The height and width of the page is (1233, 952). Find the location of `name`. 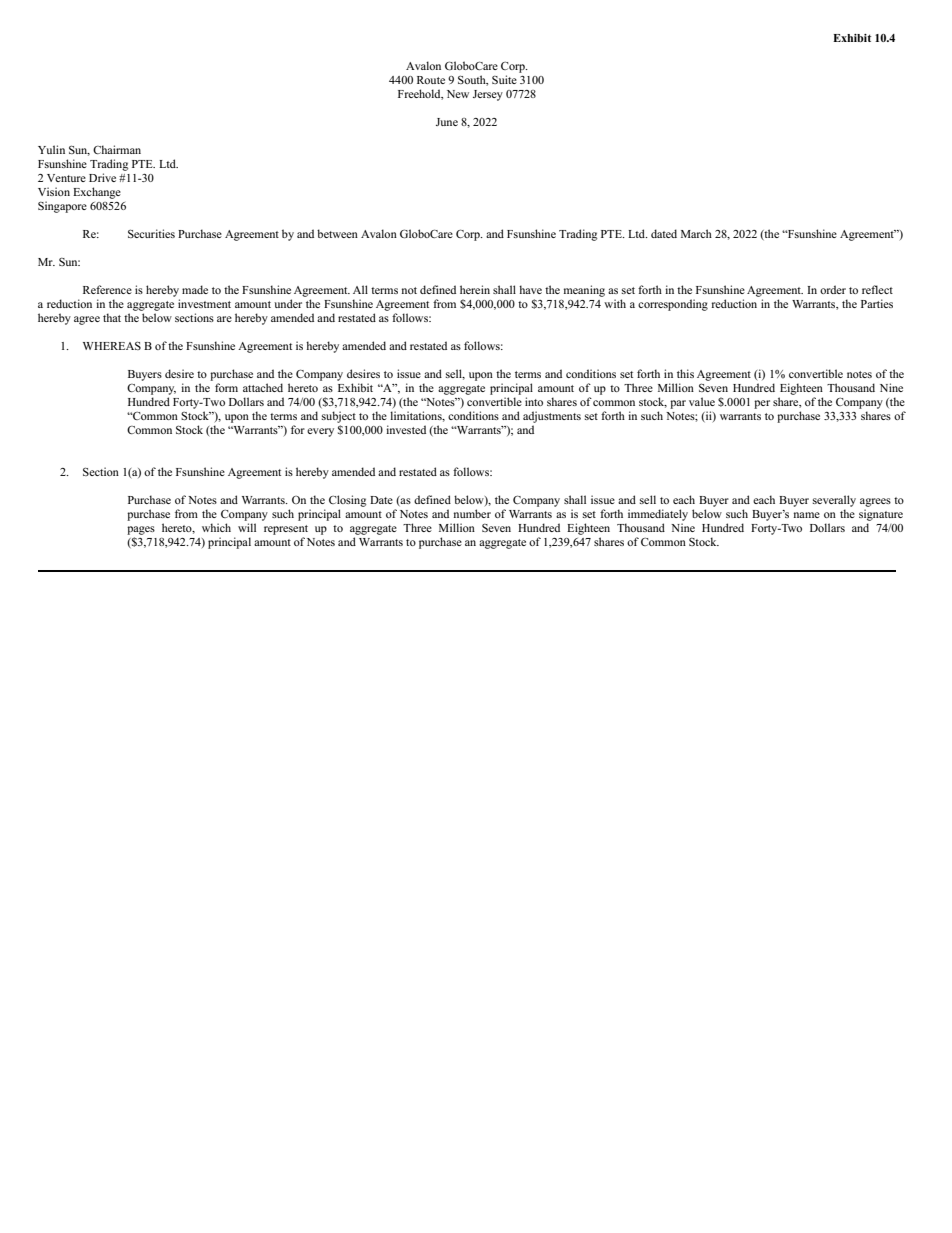

name is located at coordinates (807, 515).
